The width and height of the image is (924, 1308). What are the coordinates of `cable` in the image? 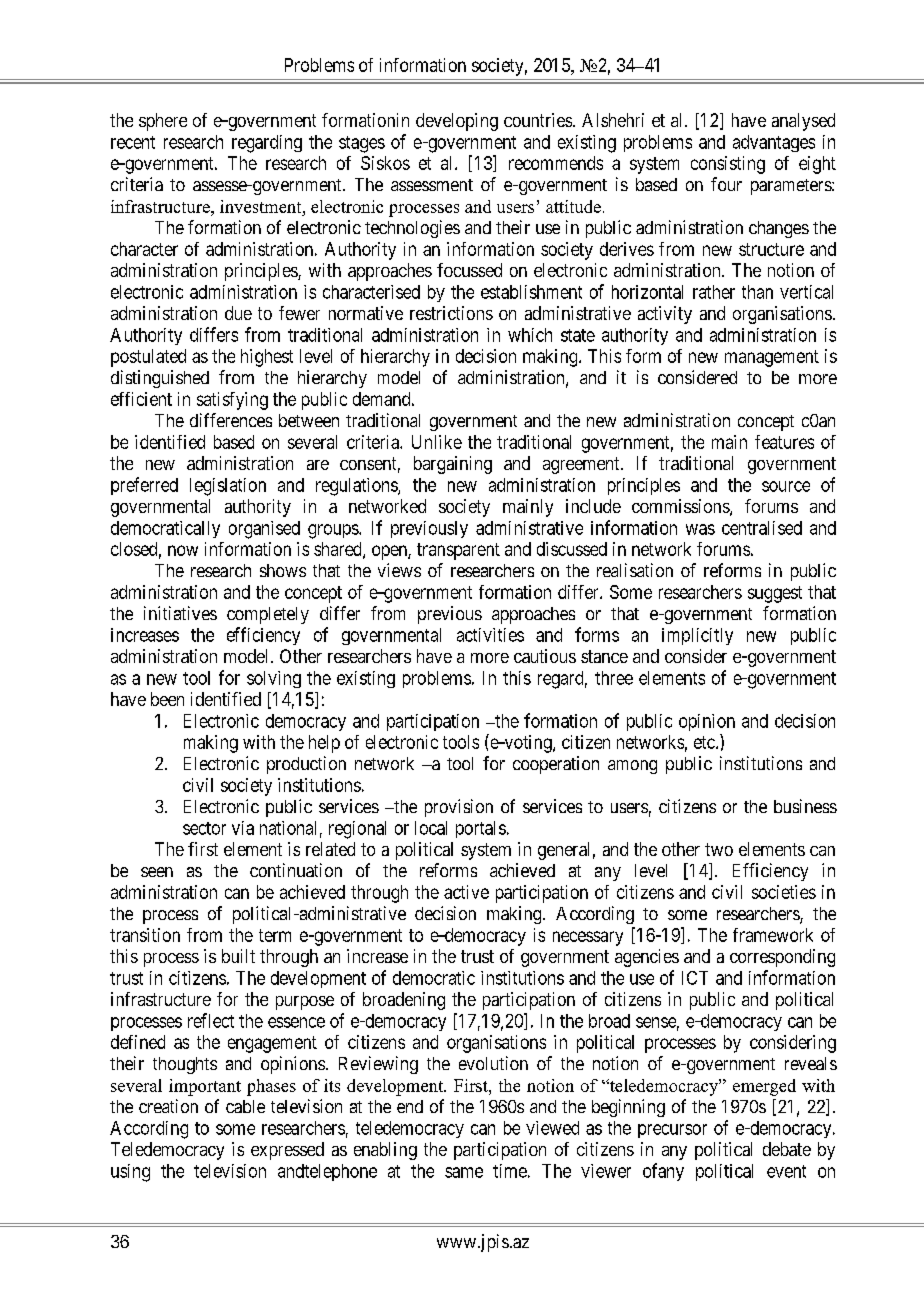 It's located at (245, 1106).
